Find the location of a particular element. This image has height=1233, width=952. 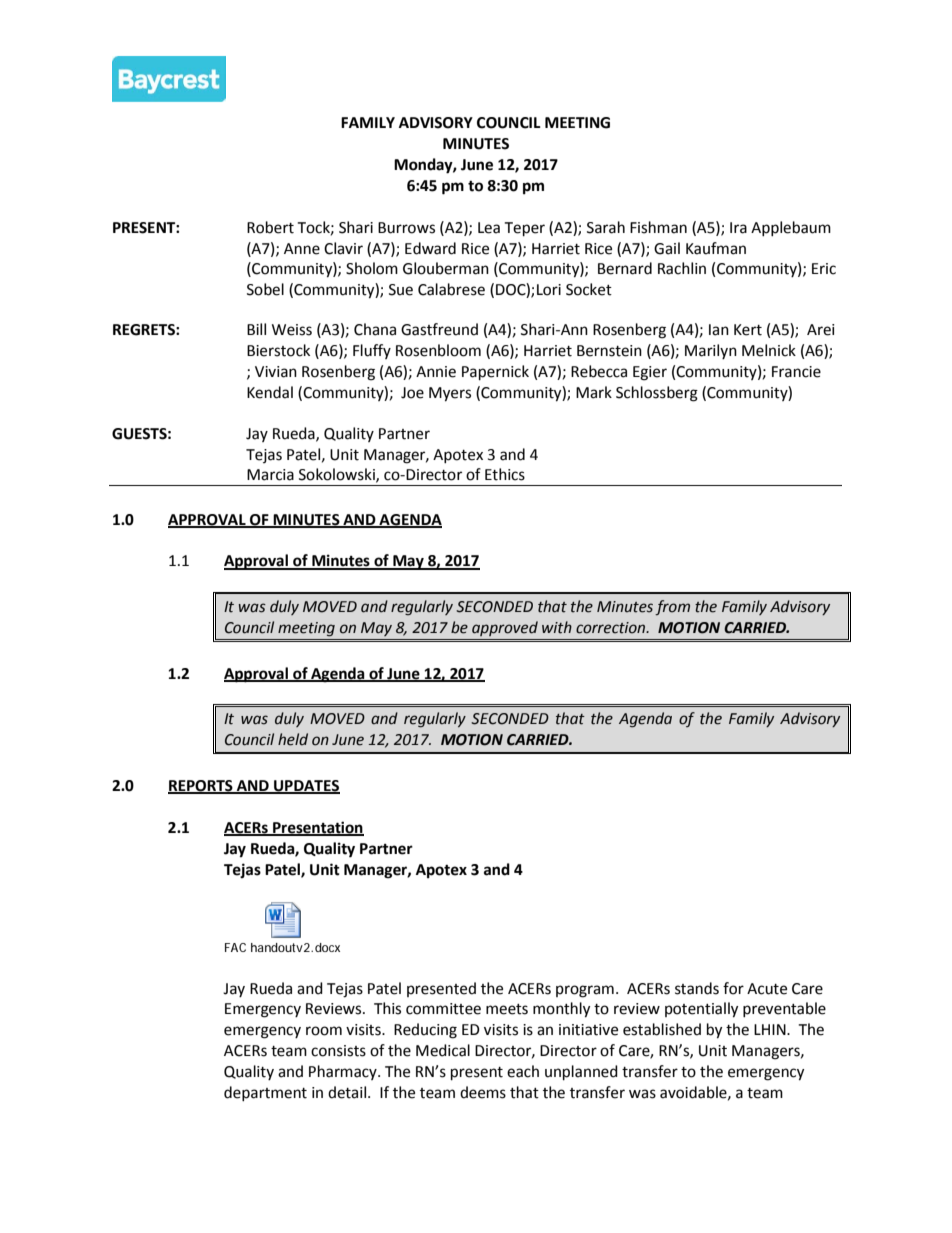

Kaufman is located at coordinates (716, 248).
